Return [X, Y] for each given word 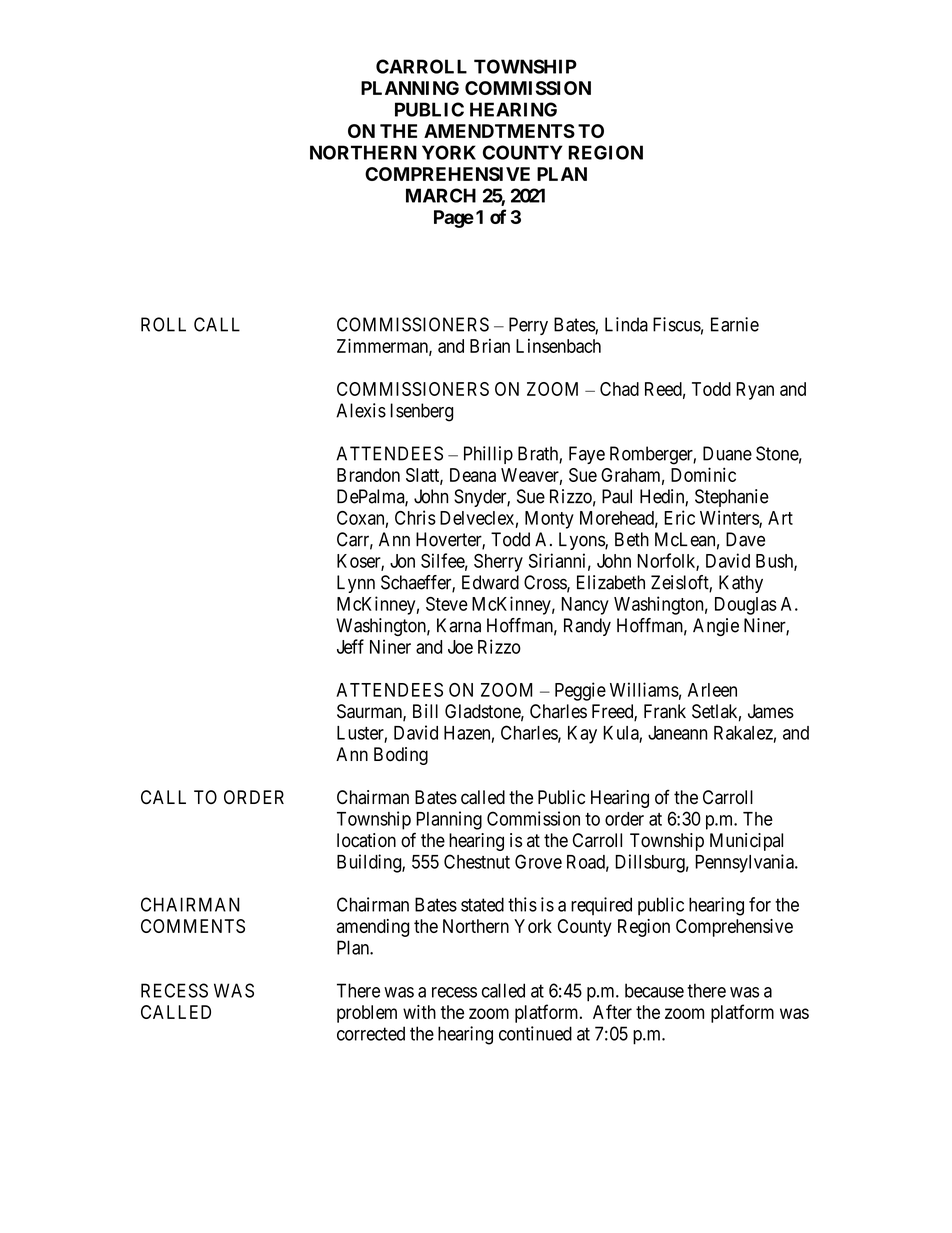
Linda [626, 324]
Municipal [746, 842]
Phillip [488, 455]
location [366, 840]
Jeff [350, 646]
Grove [538, 861]
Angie [716, 627]
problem [367, 1014]
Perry [528, 326]
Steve [447, 604]
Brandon [368, 475]
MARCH [441, 195]
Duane [727, 453]
